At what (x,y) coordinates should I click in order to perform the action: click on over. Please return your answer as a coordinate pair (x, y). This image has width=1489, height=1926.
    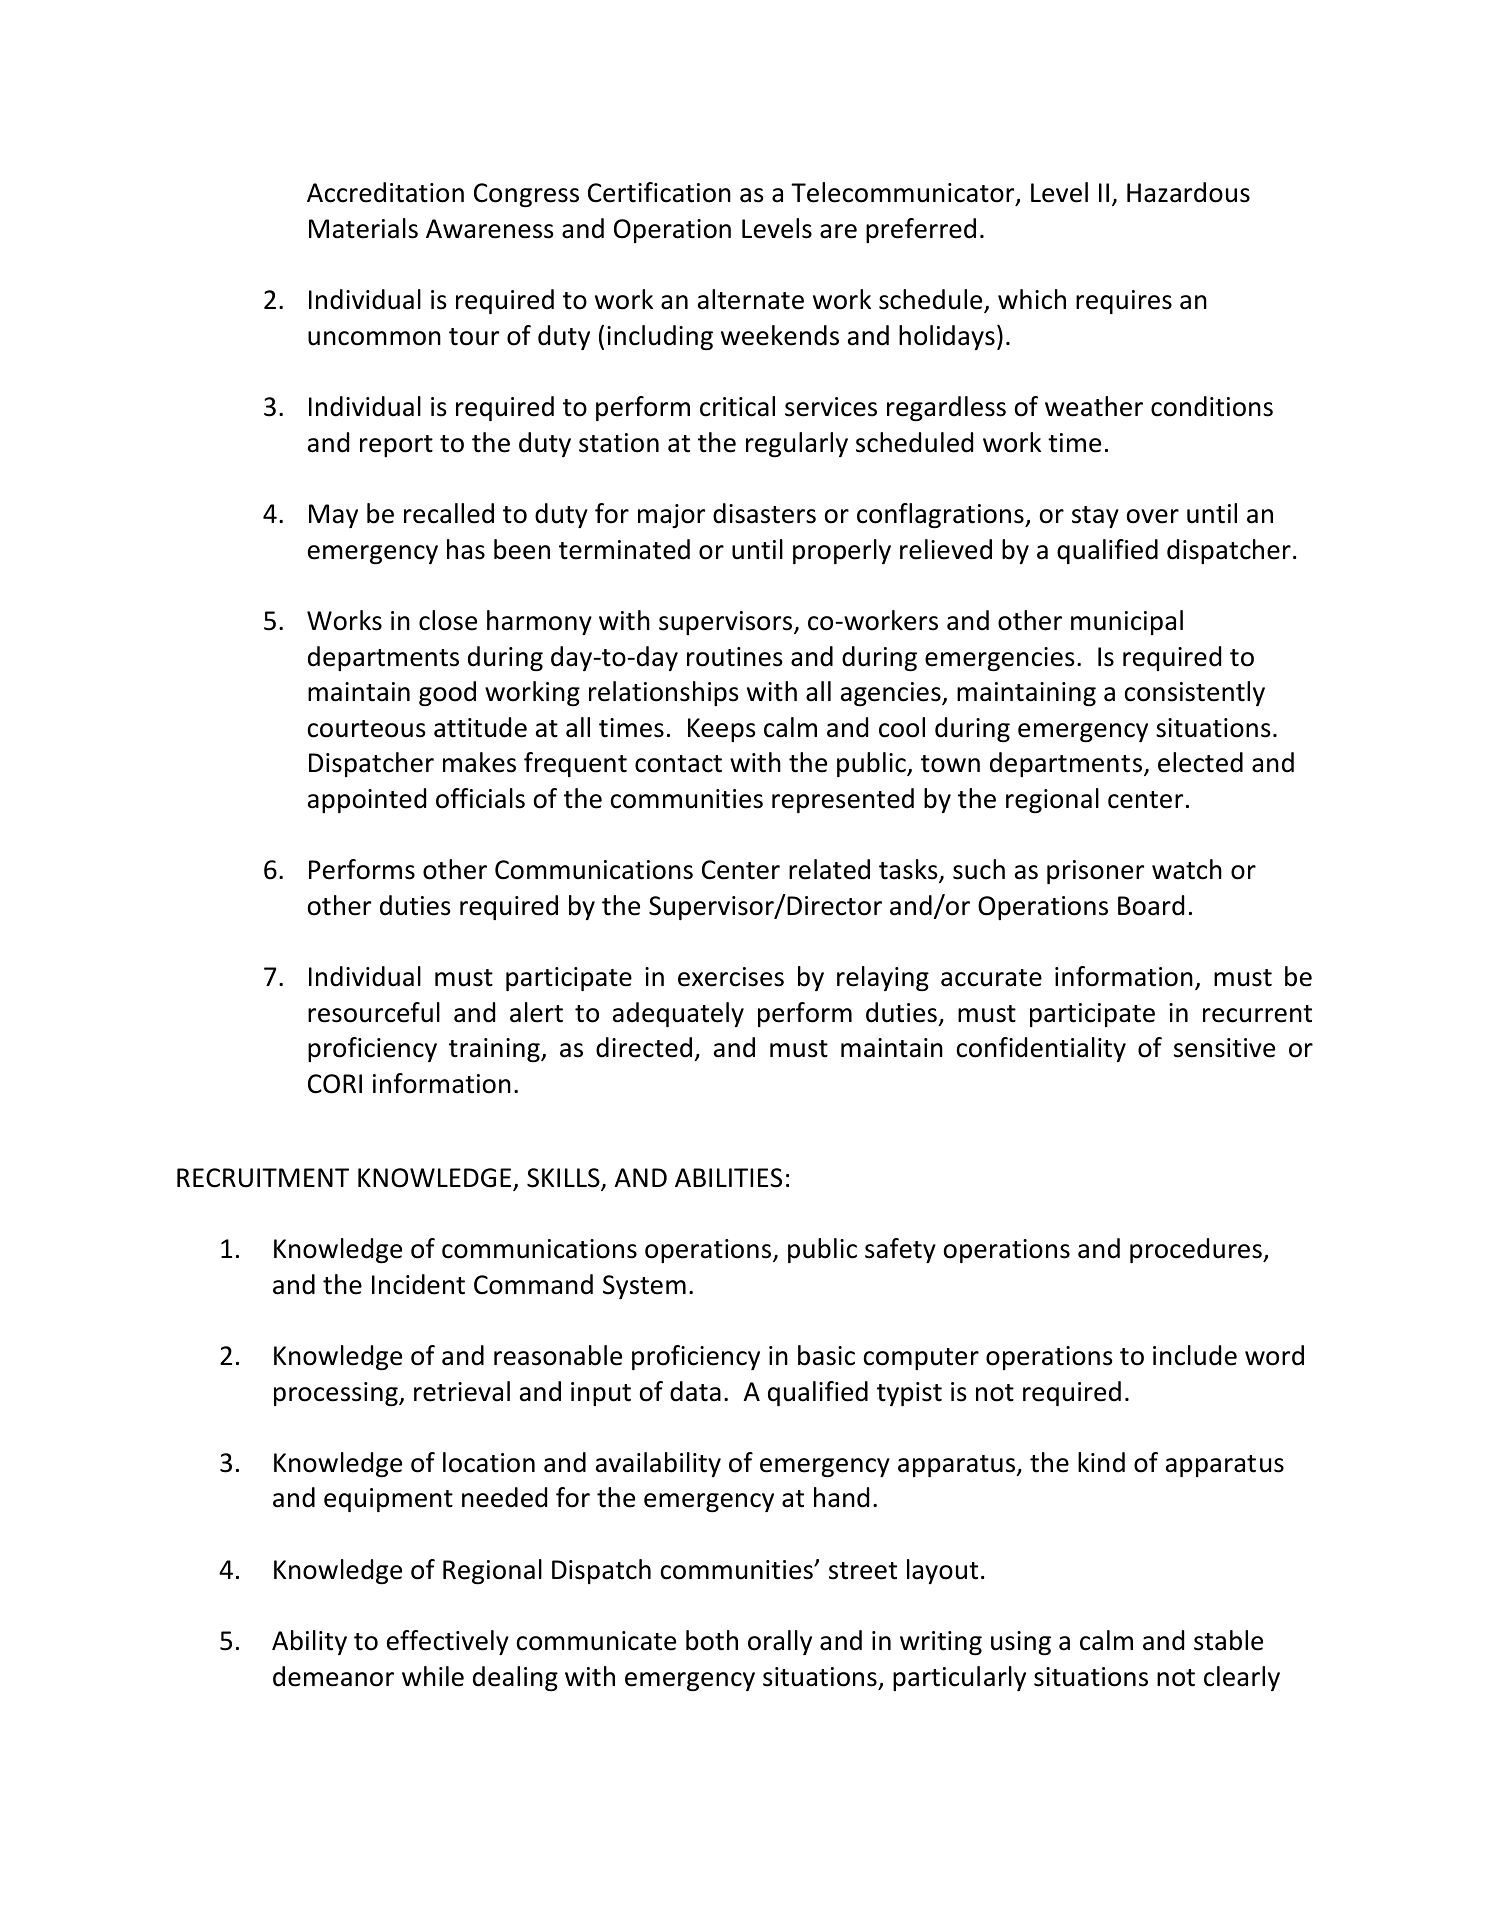
    Looking at the image, I should click on (1153, 516).
